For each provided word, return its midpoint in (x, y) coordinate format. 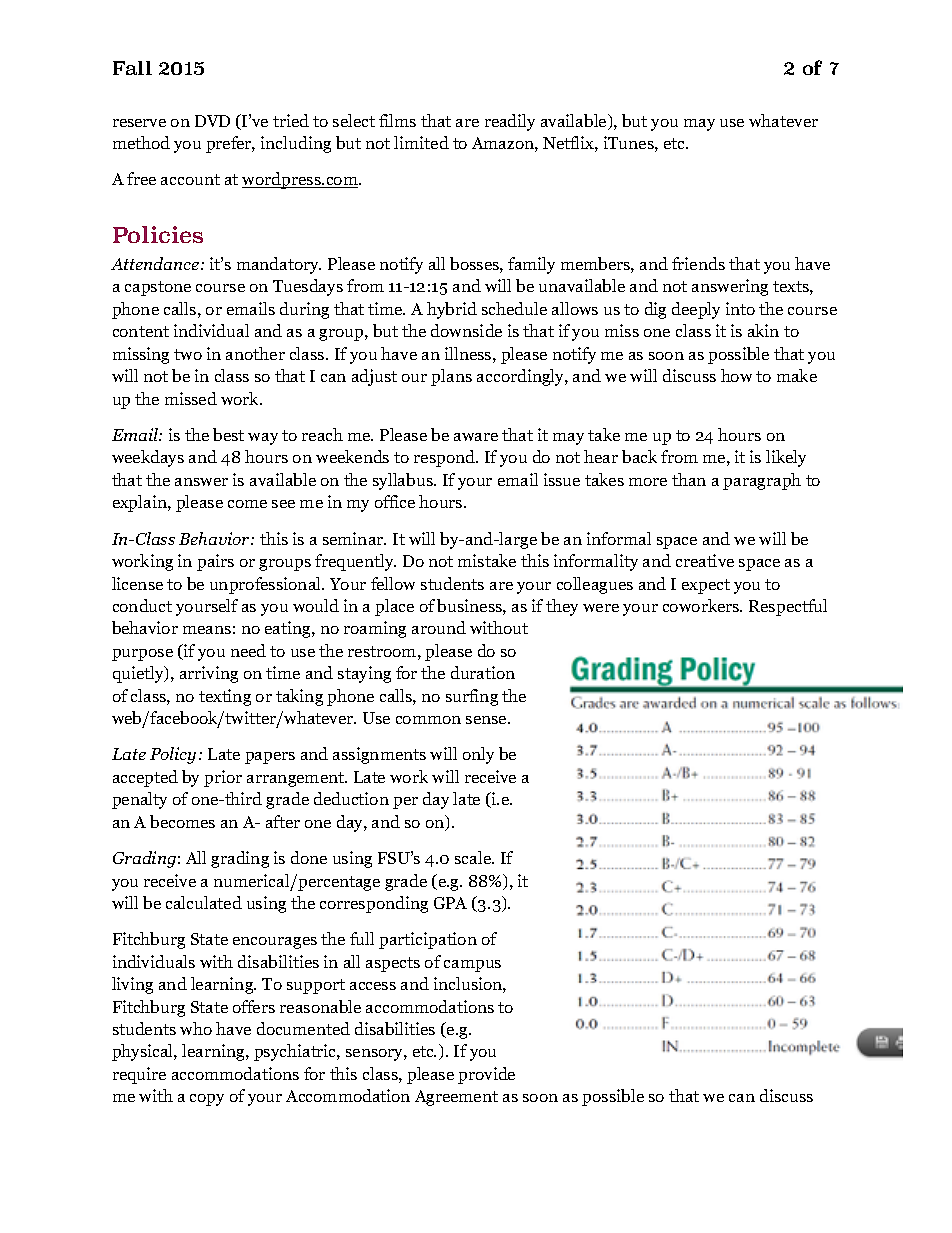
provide (486, 1075)
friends (698, 263)
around (439, 627)
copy (207, 1100)
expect (706, 586)
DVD (212, 121)
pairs (215, 562)
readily (510, 122)
